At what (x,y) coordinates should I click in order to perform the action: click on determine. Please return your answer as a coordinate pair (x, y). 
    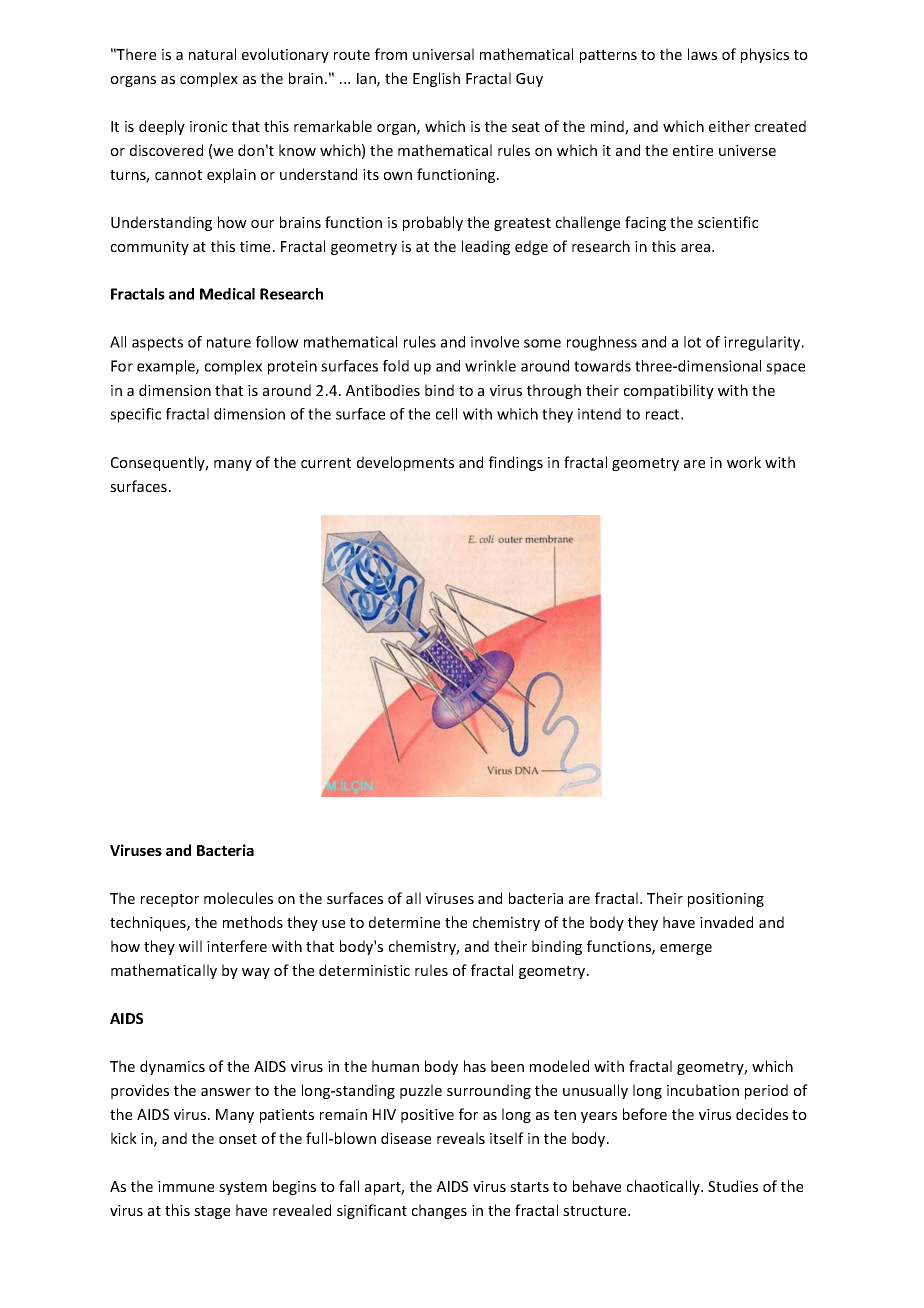
    Looking at the image, I should click on (404, 922).
